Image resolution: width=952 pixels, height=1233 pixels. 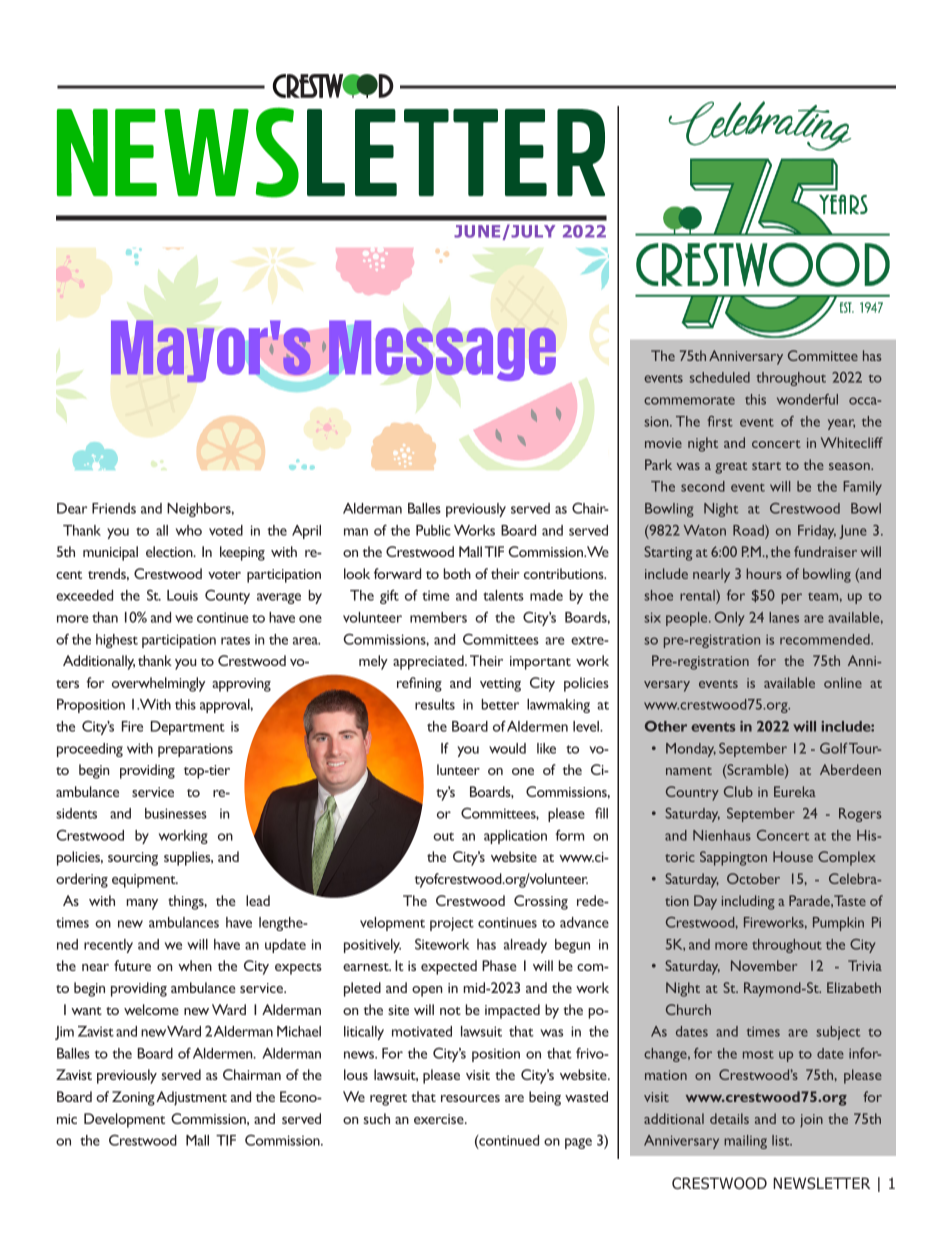 I want to click on Crossing, so click(x=541, y=902).
